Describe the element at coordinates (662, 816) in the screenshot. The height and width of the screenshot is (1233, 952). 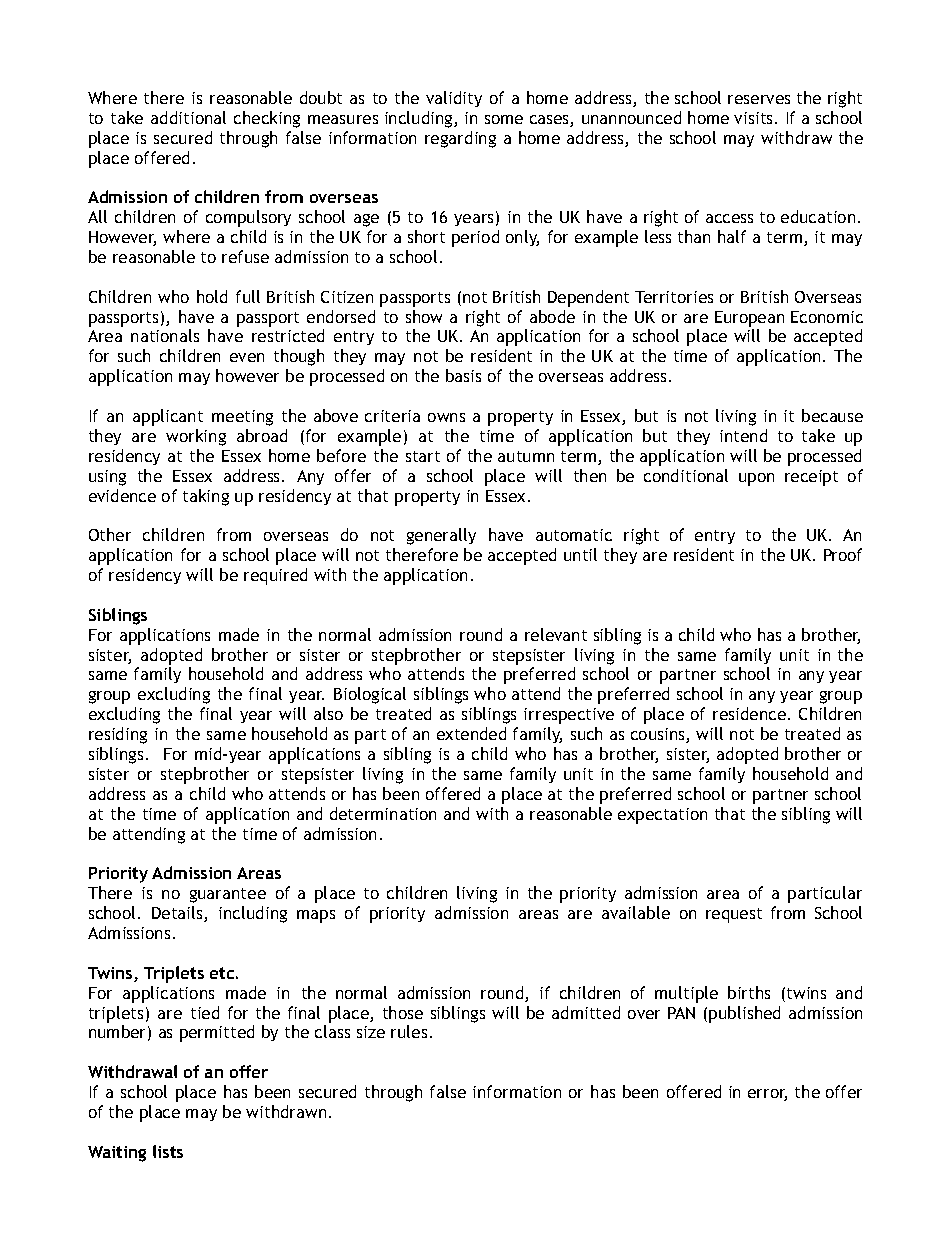
I see `expectation` at that location.
